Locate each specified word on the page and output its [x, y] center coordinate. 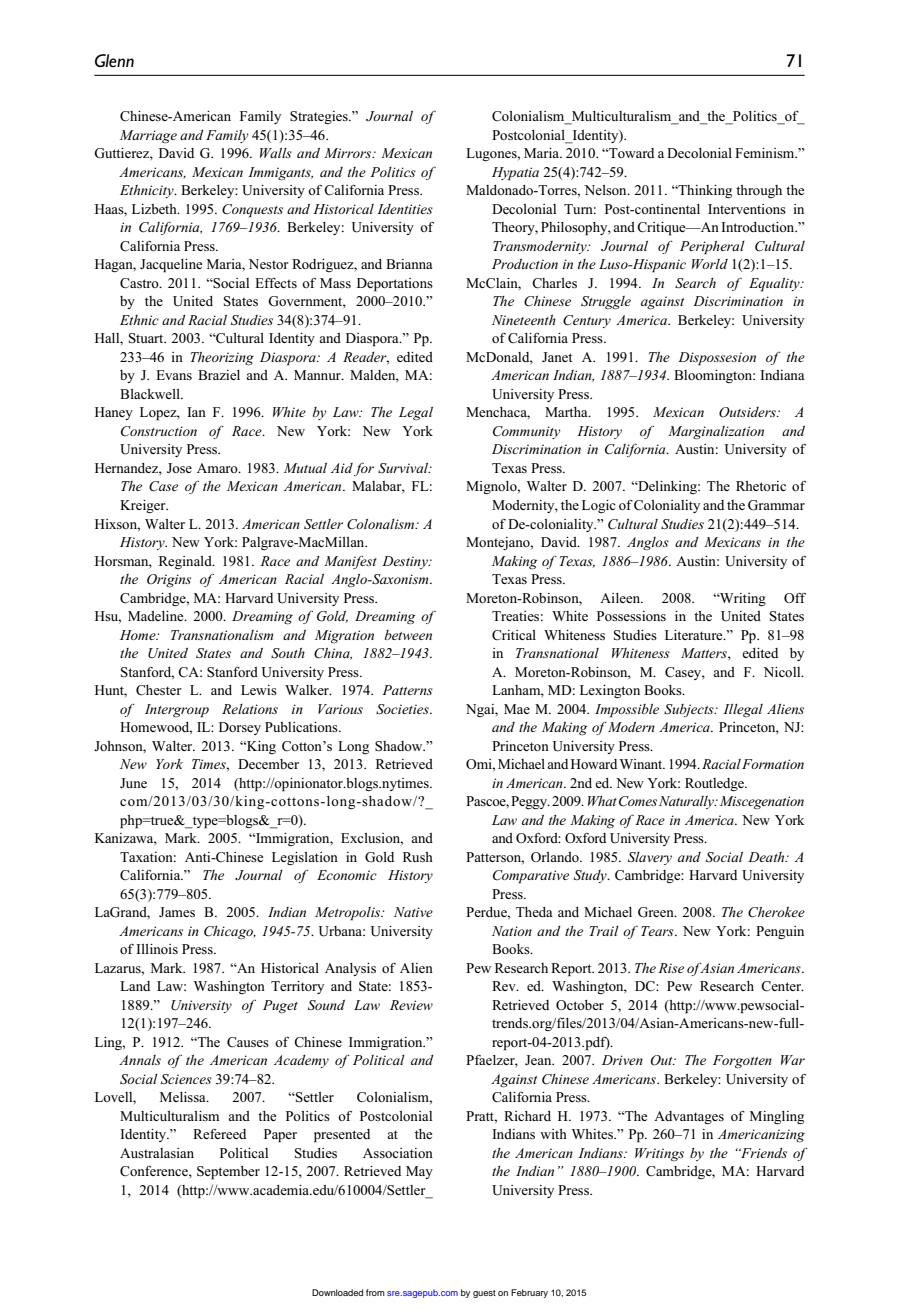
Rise [671, 968]
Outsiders [748, 412]
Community [527, 432]
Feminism [766, 153]
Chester [159, 690]
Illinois [157, 949]
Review [411, 1005]
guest [484, 1294]
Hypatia [515, 174]
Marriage [148, 136]
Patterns [407, 690]
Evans [174, 375]
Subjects [690, 710]
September [228, 1173]
